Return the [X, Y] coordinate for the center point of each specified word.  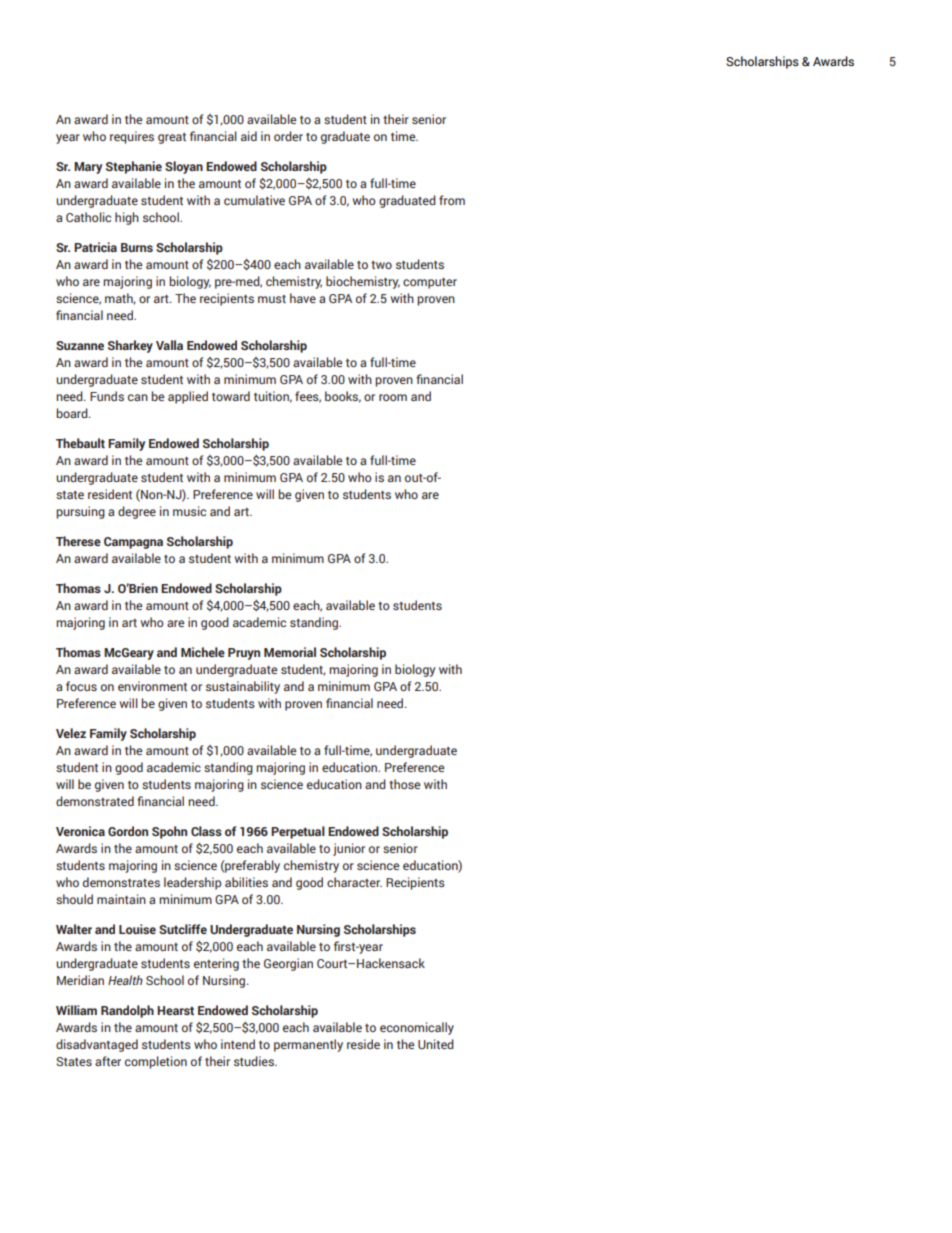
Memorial [290, 652]
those [404, 784]
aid [249, 136]
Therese [78, 541]
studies [255, 1061]
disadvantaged [97, 1045]
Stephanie [134, 167]
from [452, 200]
